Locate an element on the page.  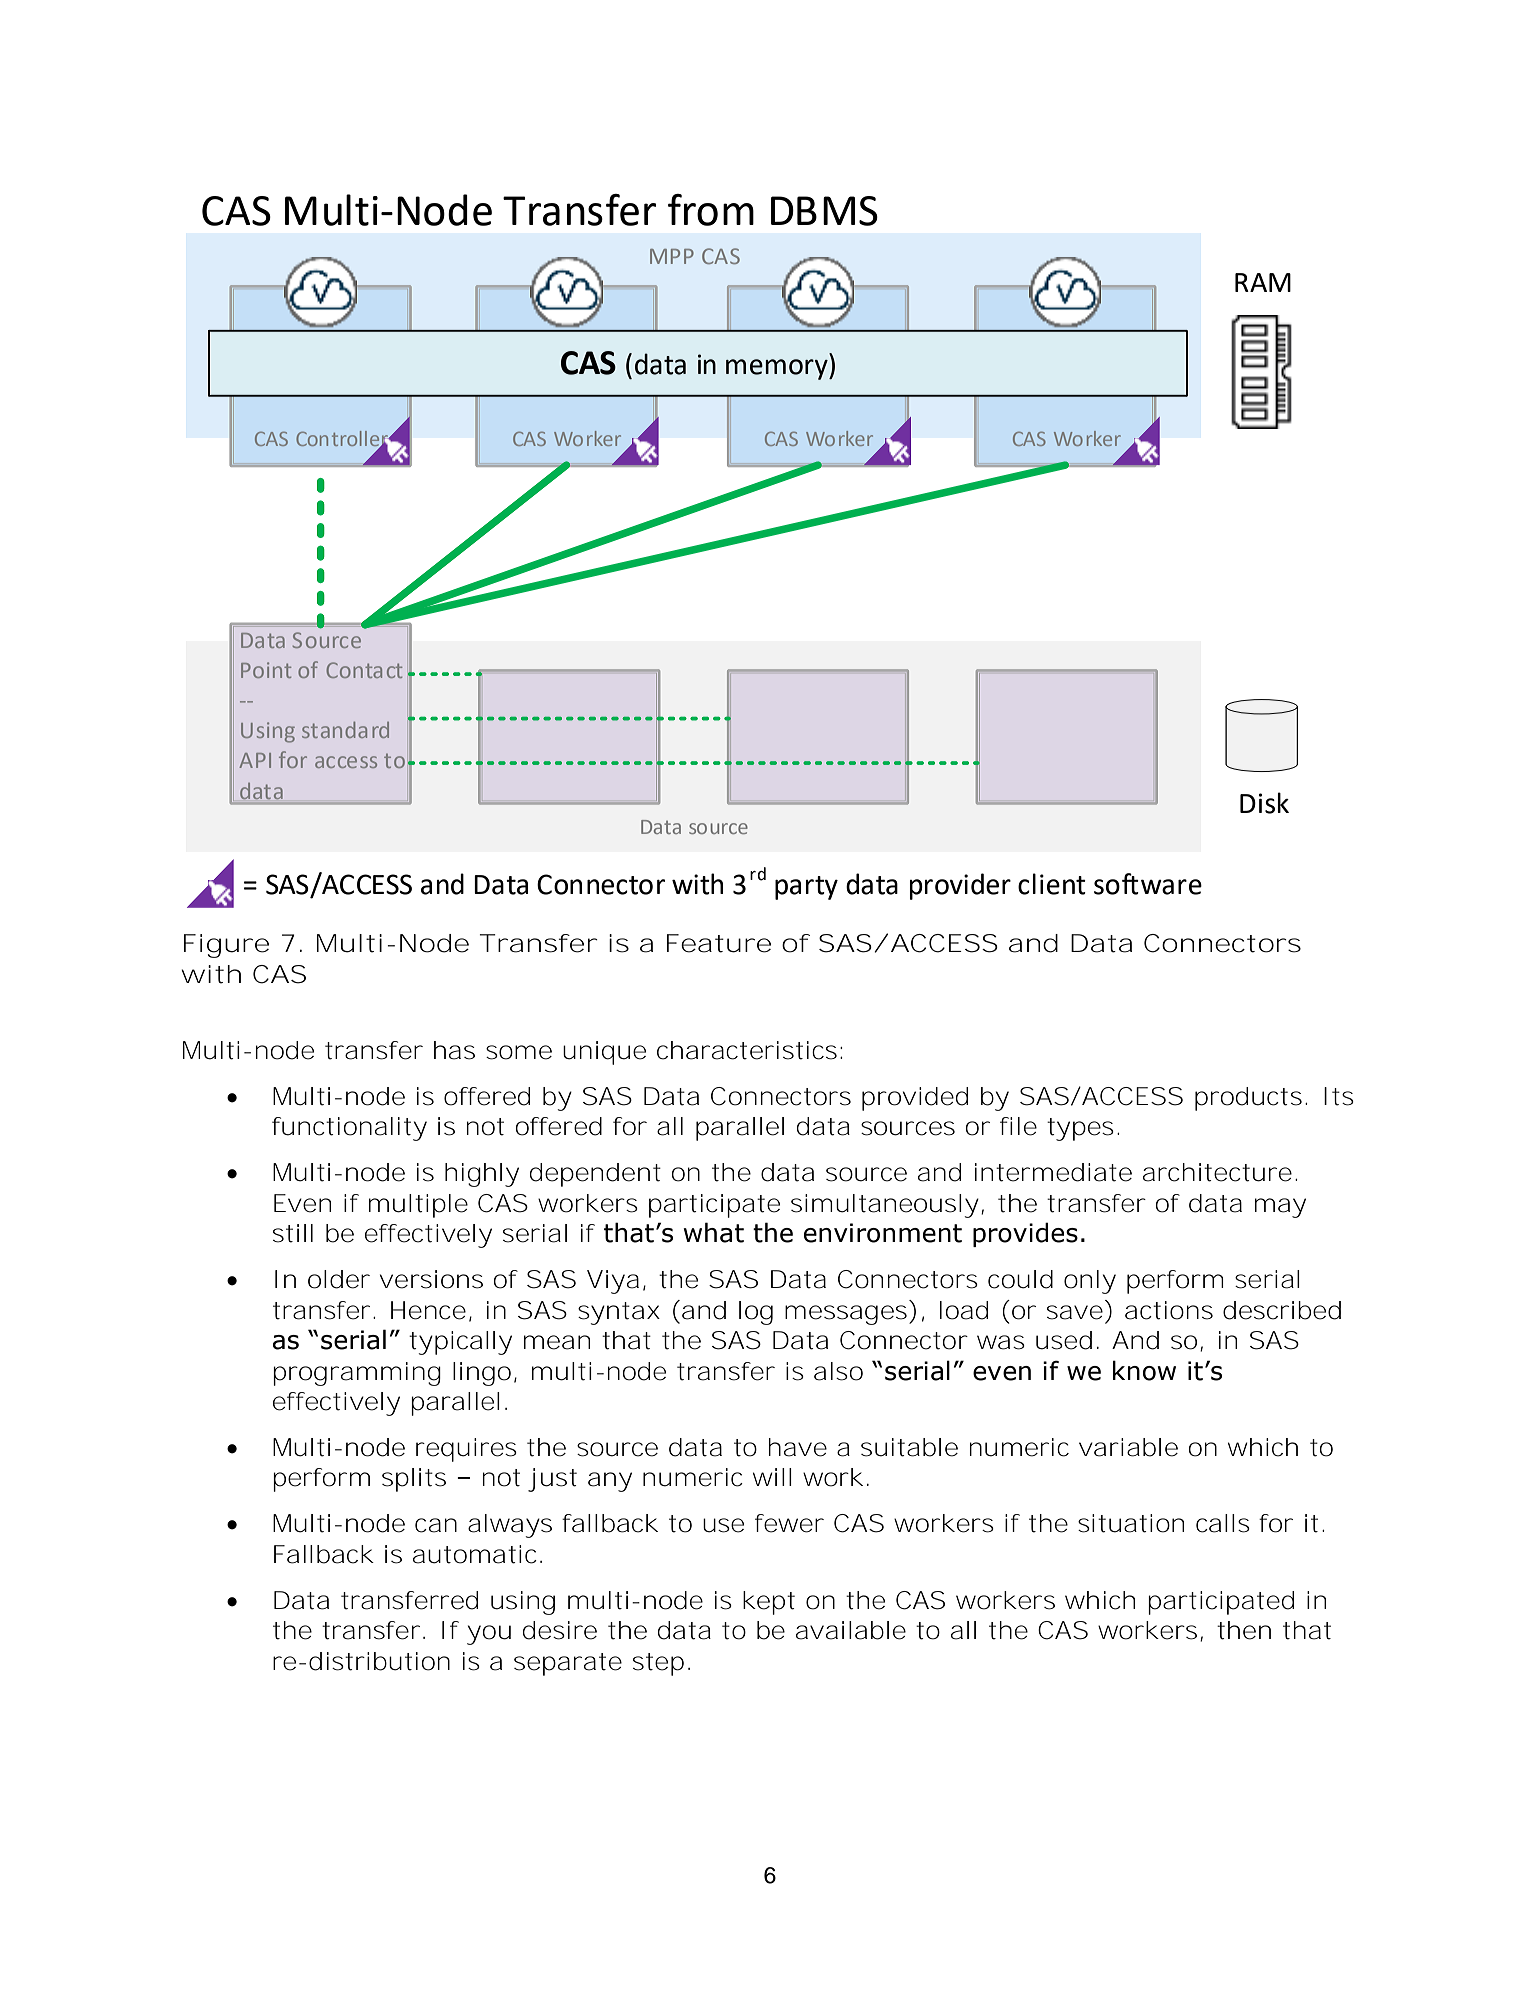
you is located at coordinates (489, 1635).
